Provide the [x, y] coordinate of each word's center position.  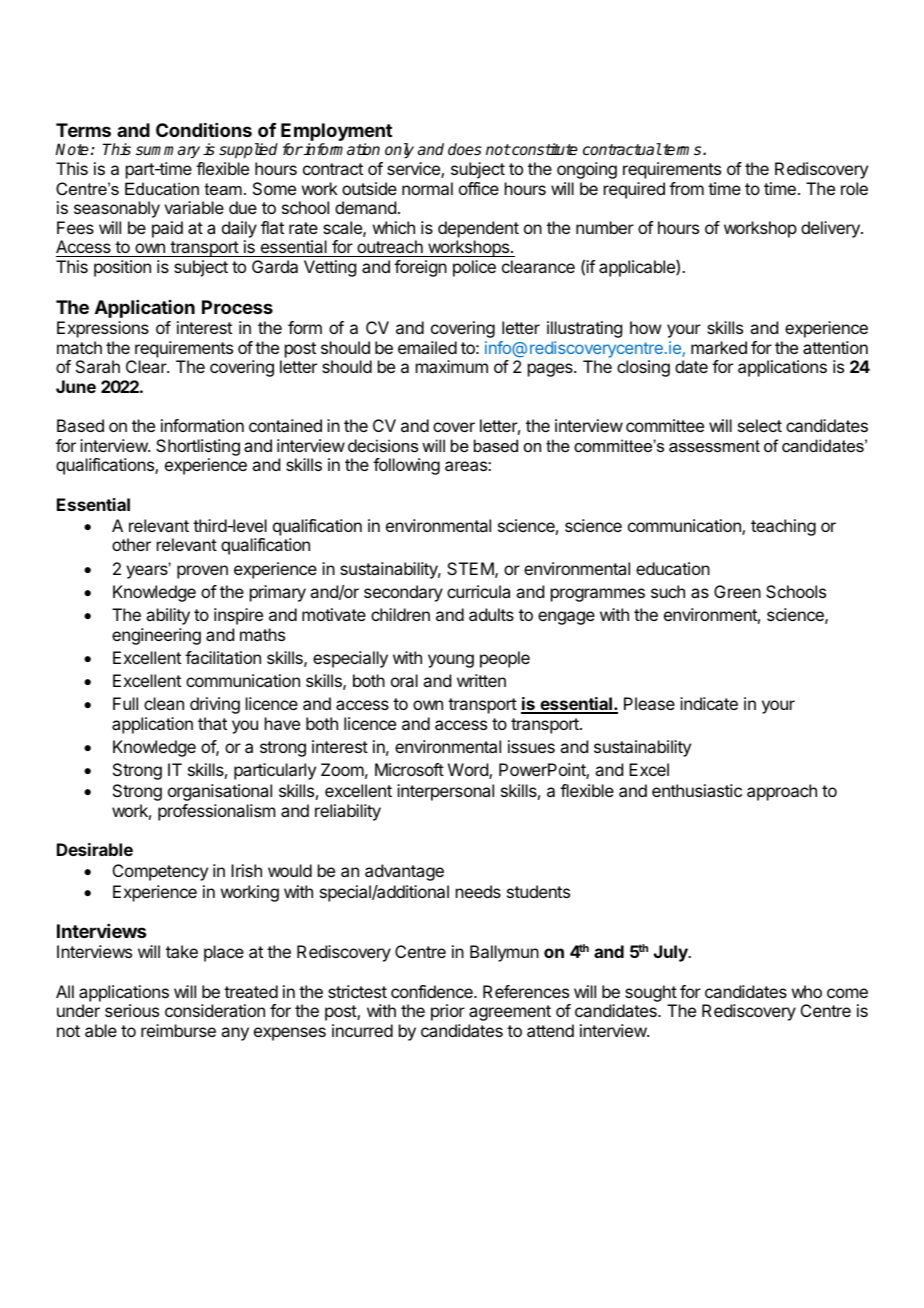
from [686, 188]
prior [448, 1012]
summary [168, 152]
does [465, 149]
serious [132, 1010]
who [807, 991]
